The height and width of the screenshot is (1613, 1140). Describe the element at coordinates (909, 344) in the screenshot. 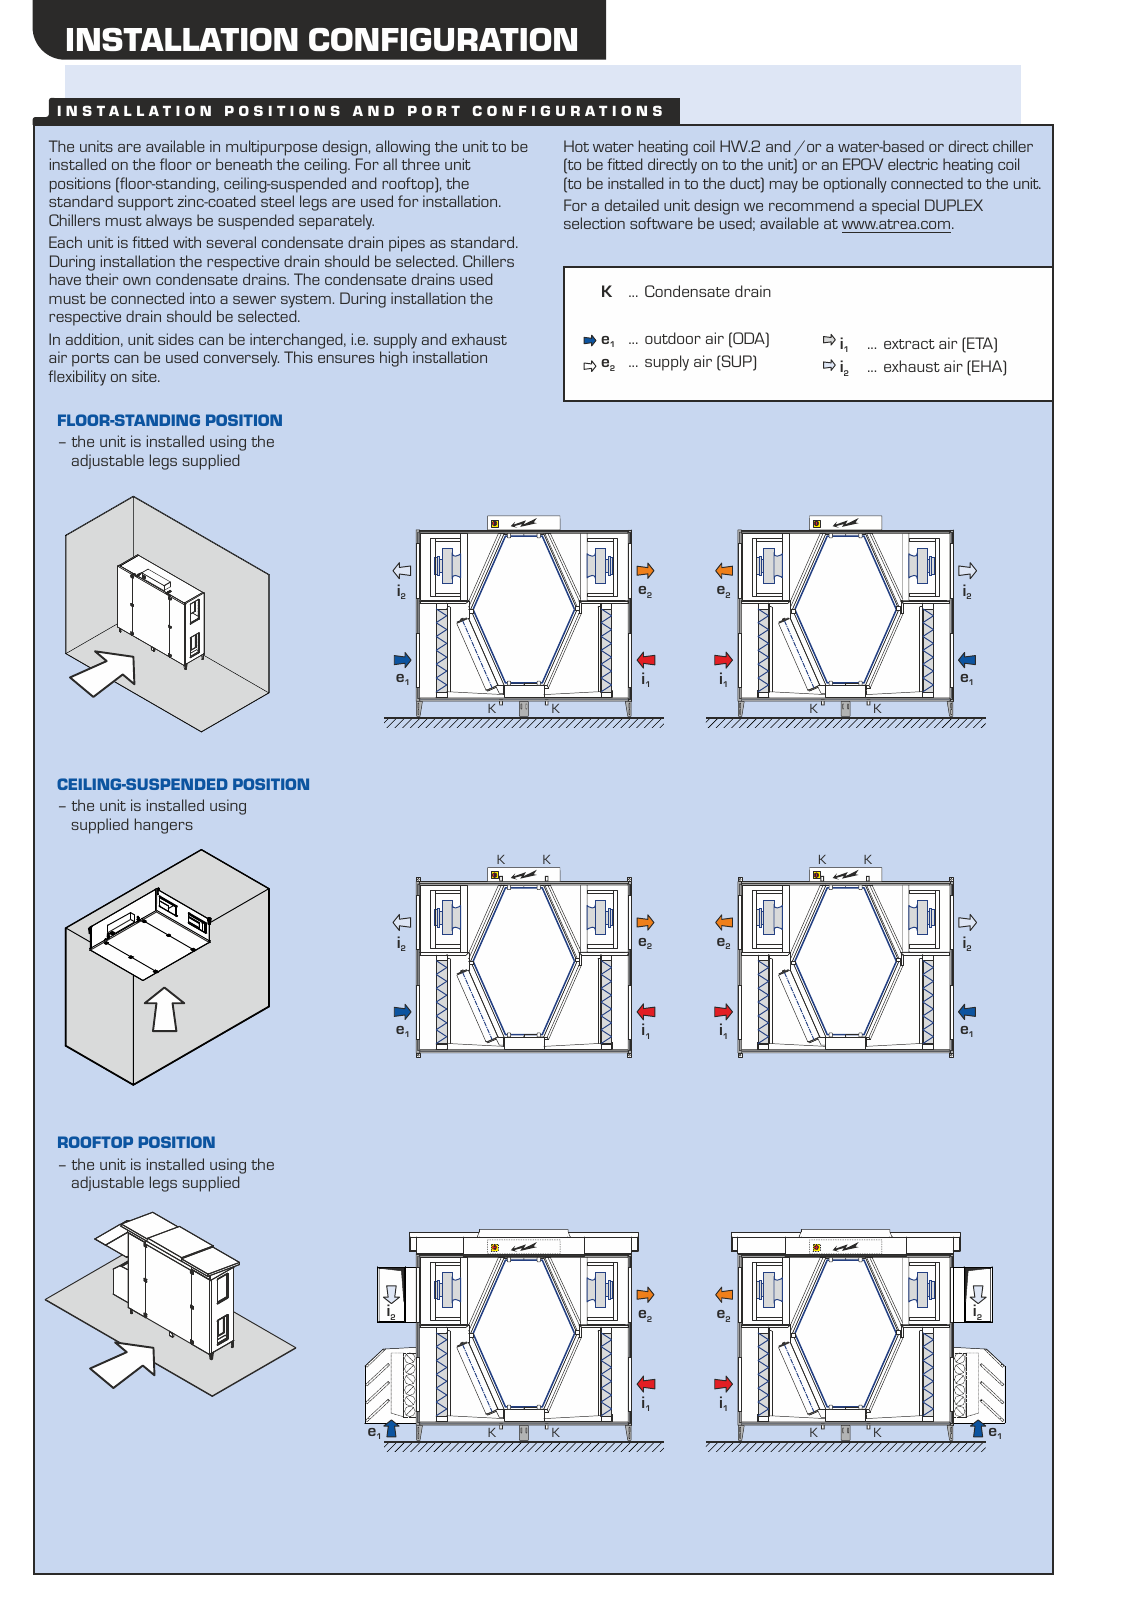

I see `extract` at that location.
